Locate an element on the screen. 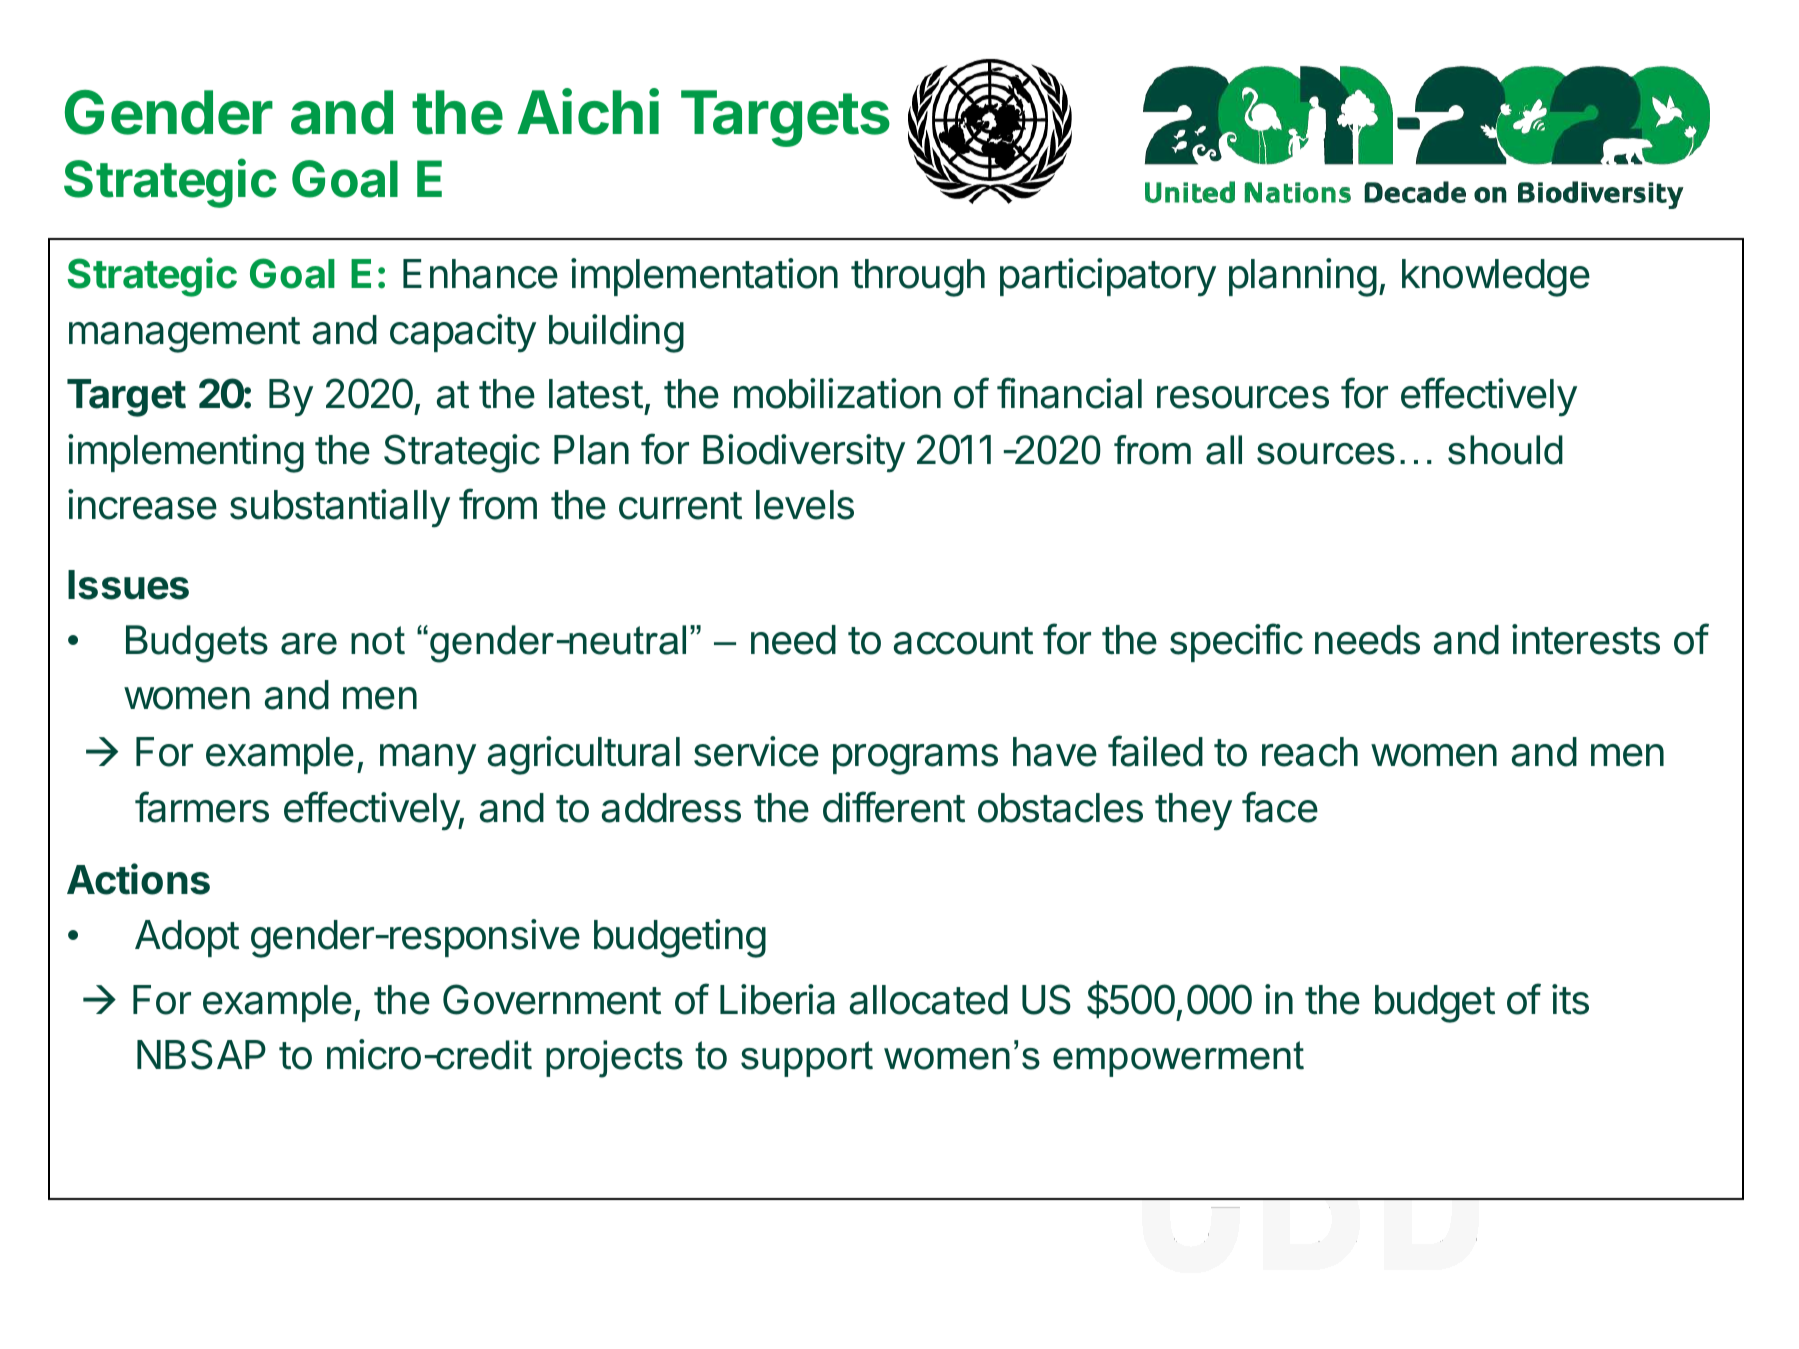 The width and height of the screenshot is (1799, 1349). different is located at coordinates (894, 807).
